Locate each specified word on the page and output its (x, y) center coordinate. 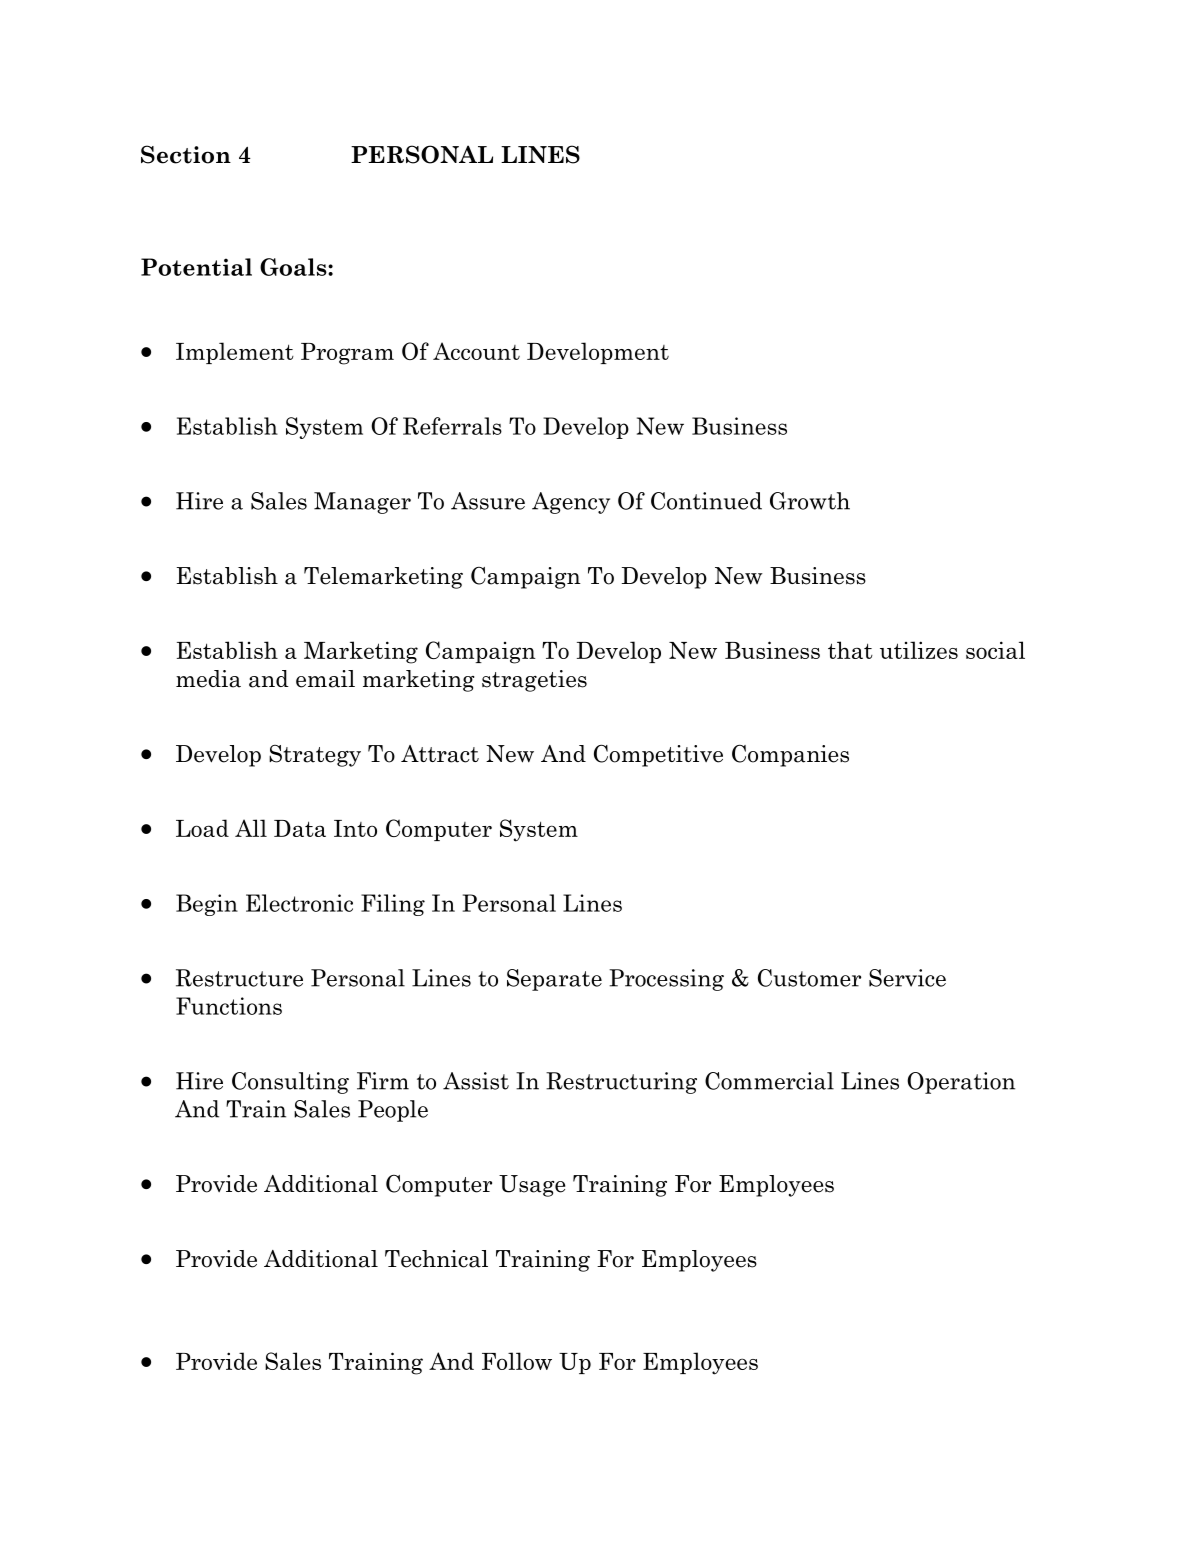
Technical (436, 1259)
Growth (810, 501)
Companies (790, 755)
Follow (517, 1361)
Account (476, 351)
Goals (294, 267)
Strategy (315, 756)
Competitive (658, 755)
